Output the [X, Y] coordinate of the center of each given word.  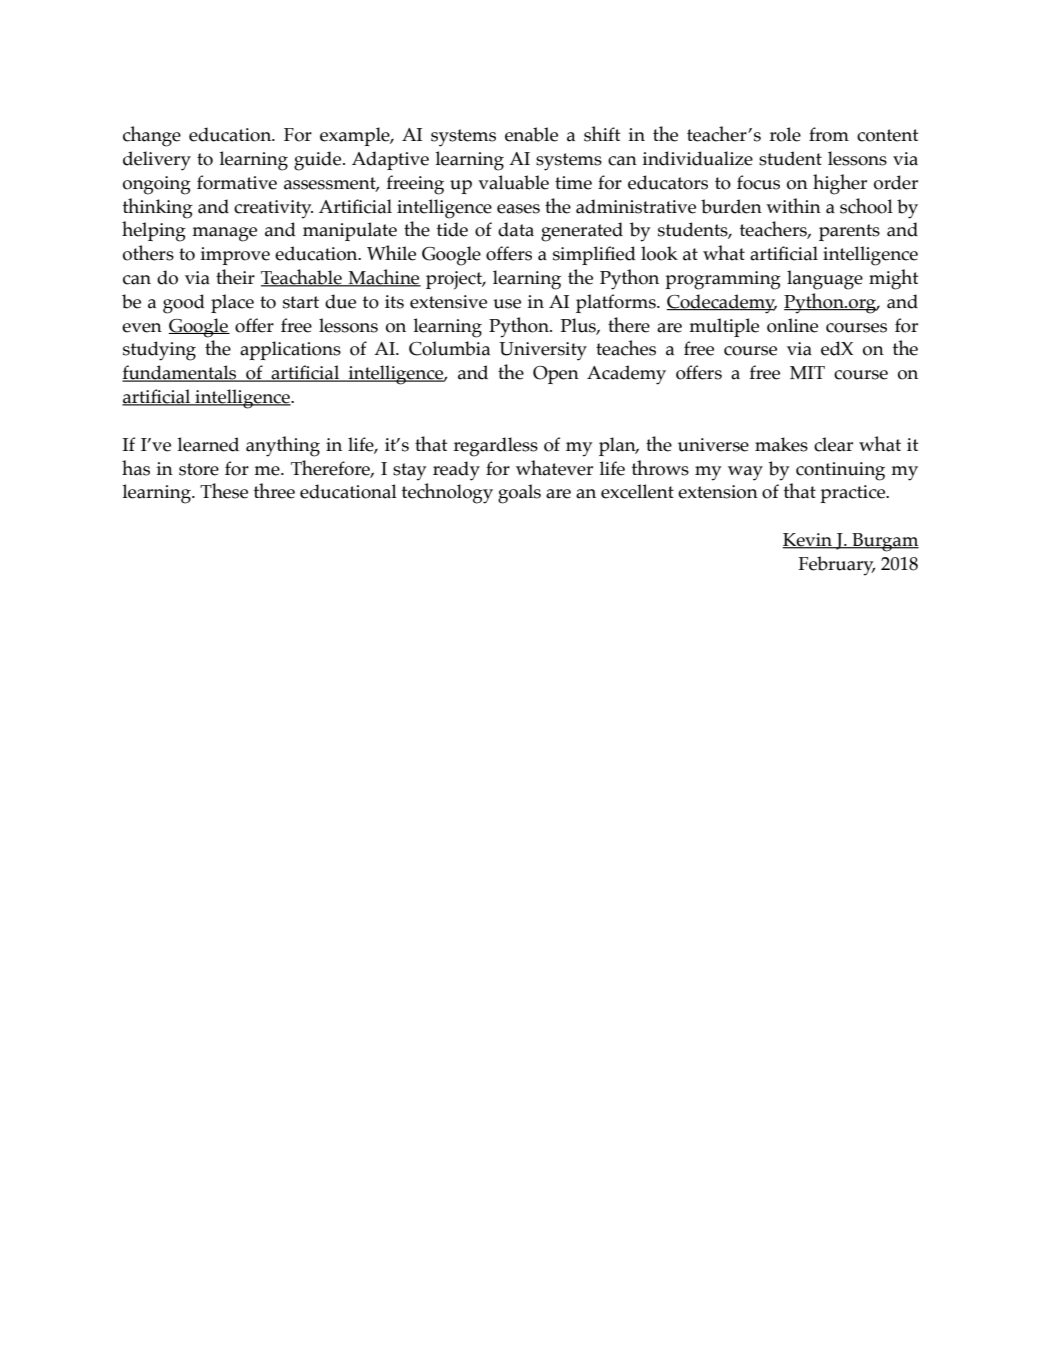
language [825, 280]
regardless [495, 447]
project [455, 280]
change [152, 136]
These [224, 491]
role [785, 134]
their [235, 277]
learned [208, 444]
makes [781, 444]
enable [531, 134]
